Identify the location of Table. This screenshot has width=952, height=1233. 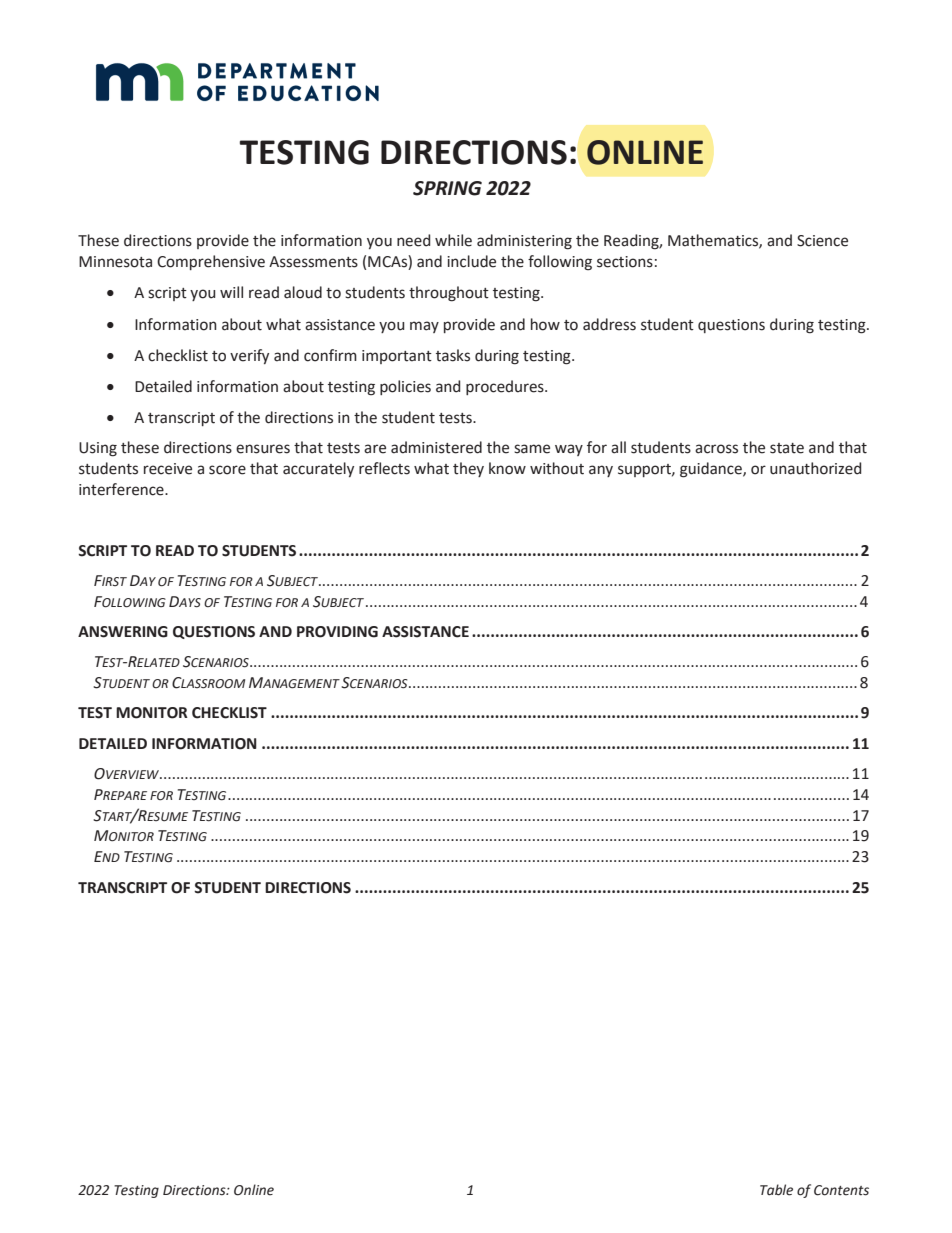
(776, 1190).
